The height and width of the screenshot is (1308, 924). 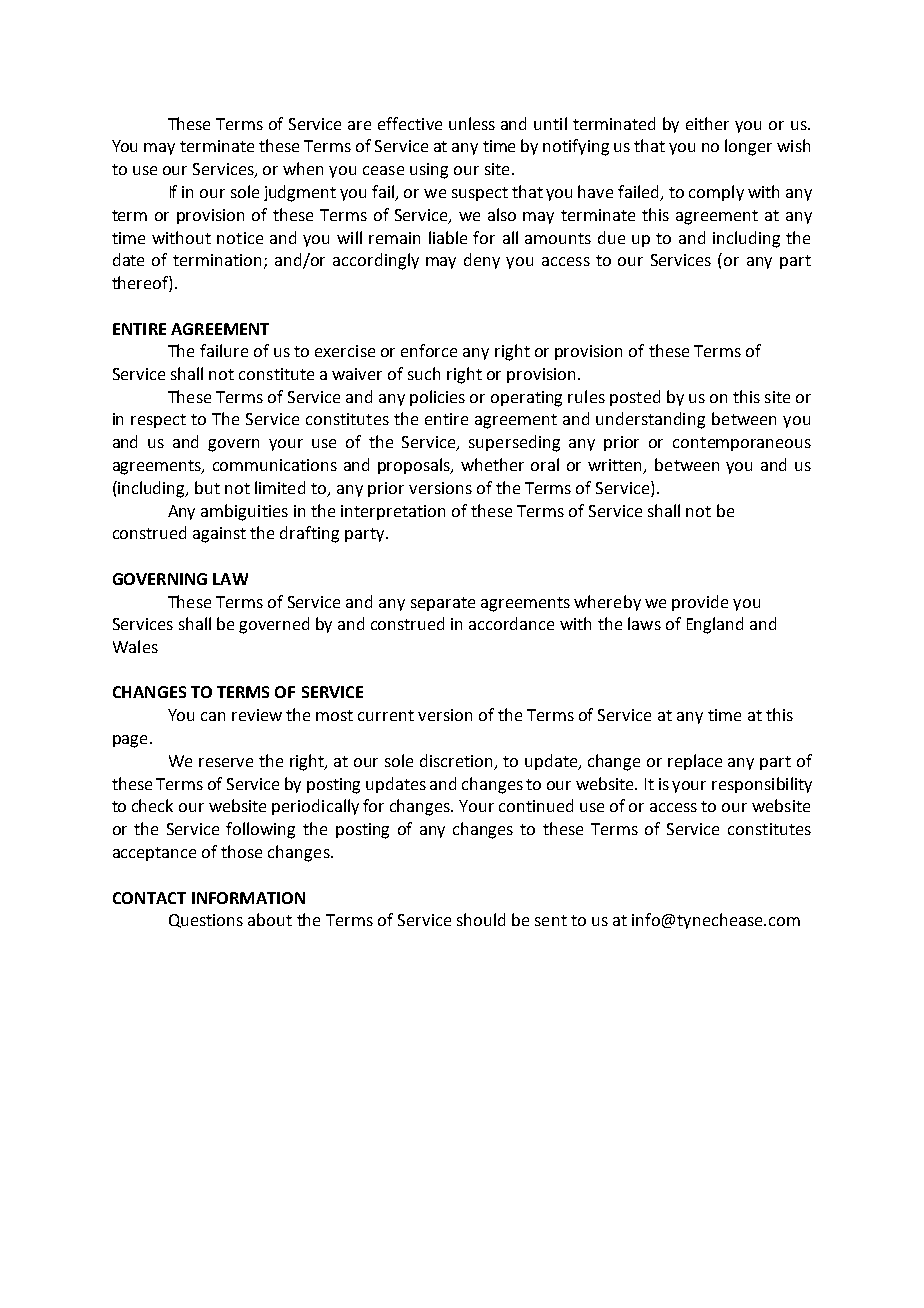 What do you see at coordinates (748, 147) in the screenshot?
I see `longer` at bounding box center [748, 147].
